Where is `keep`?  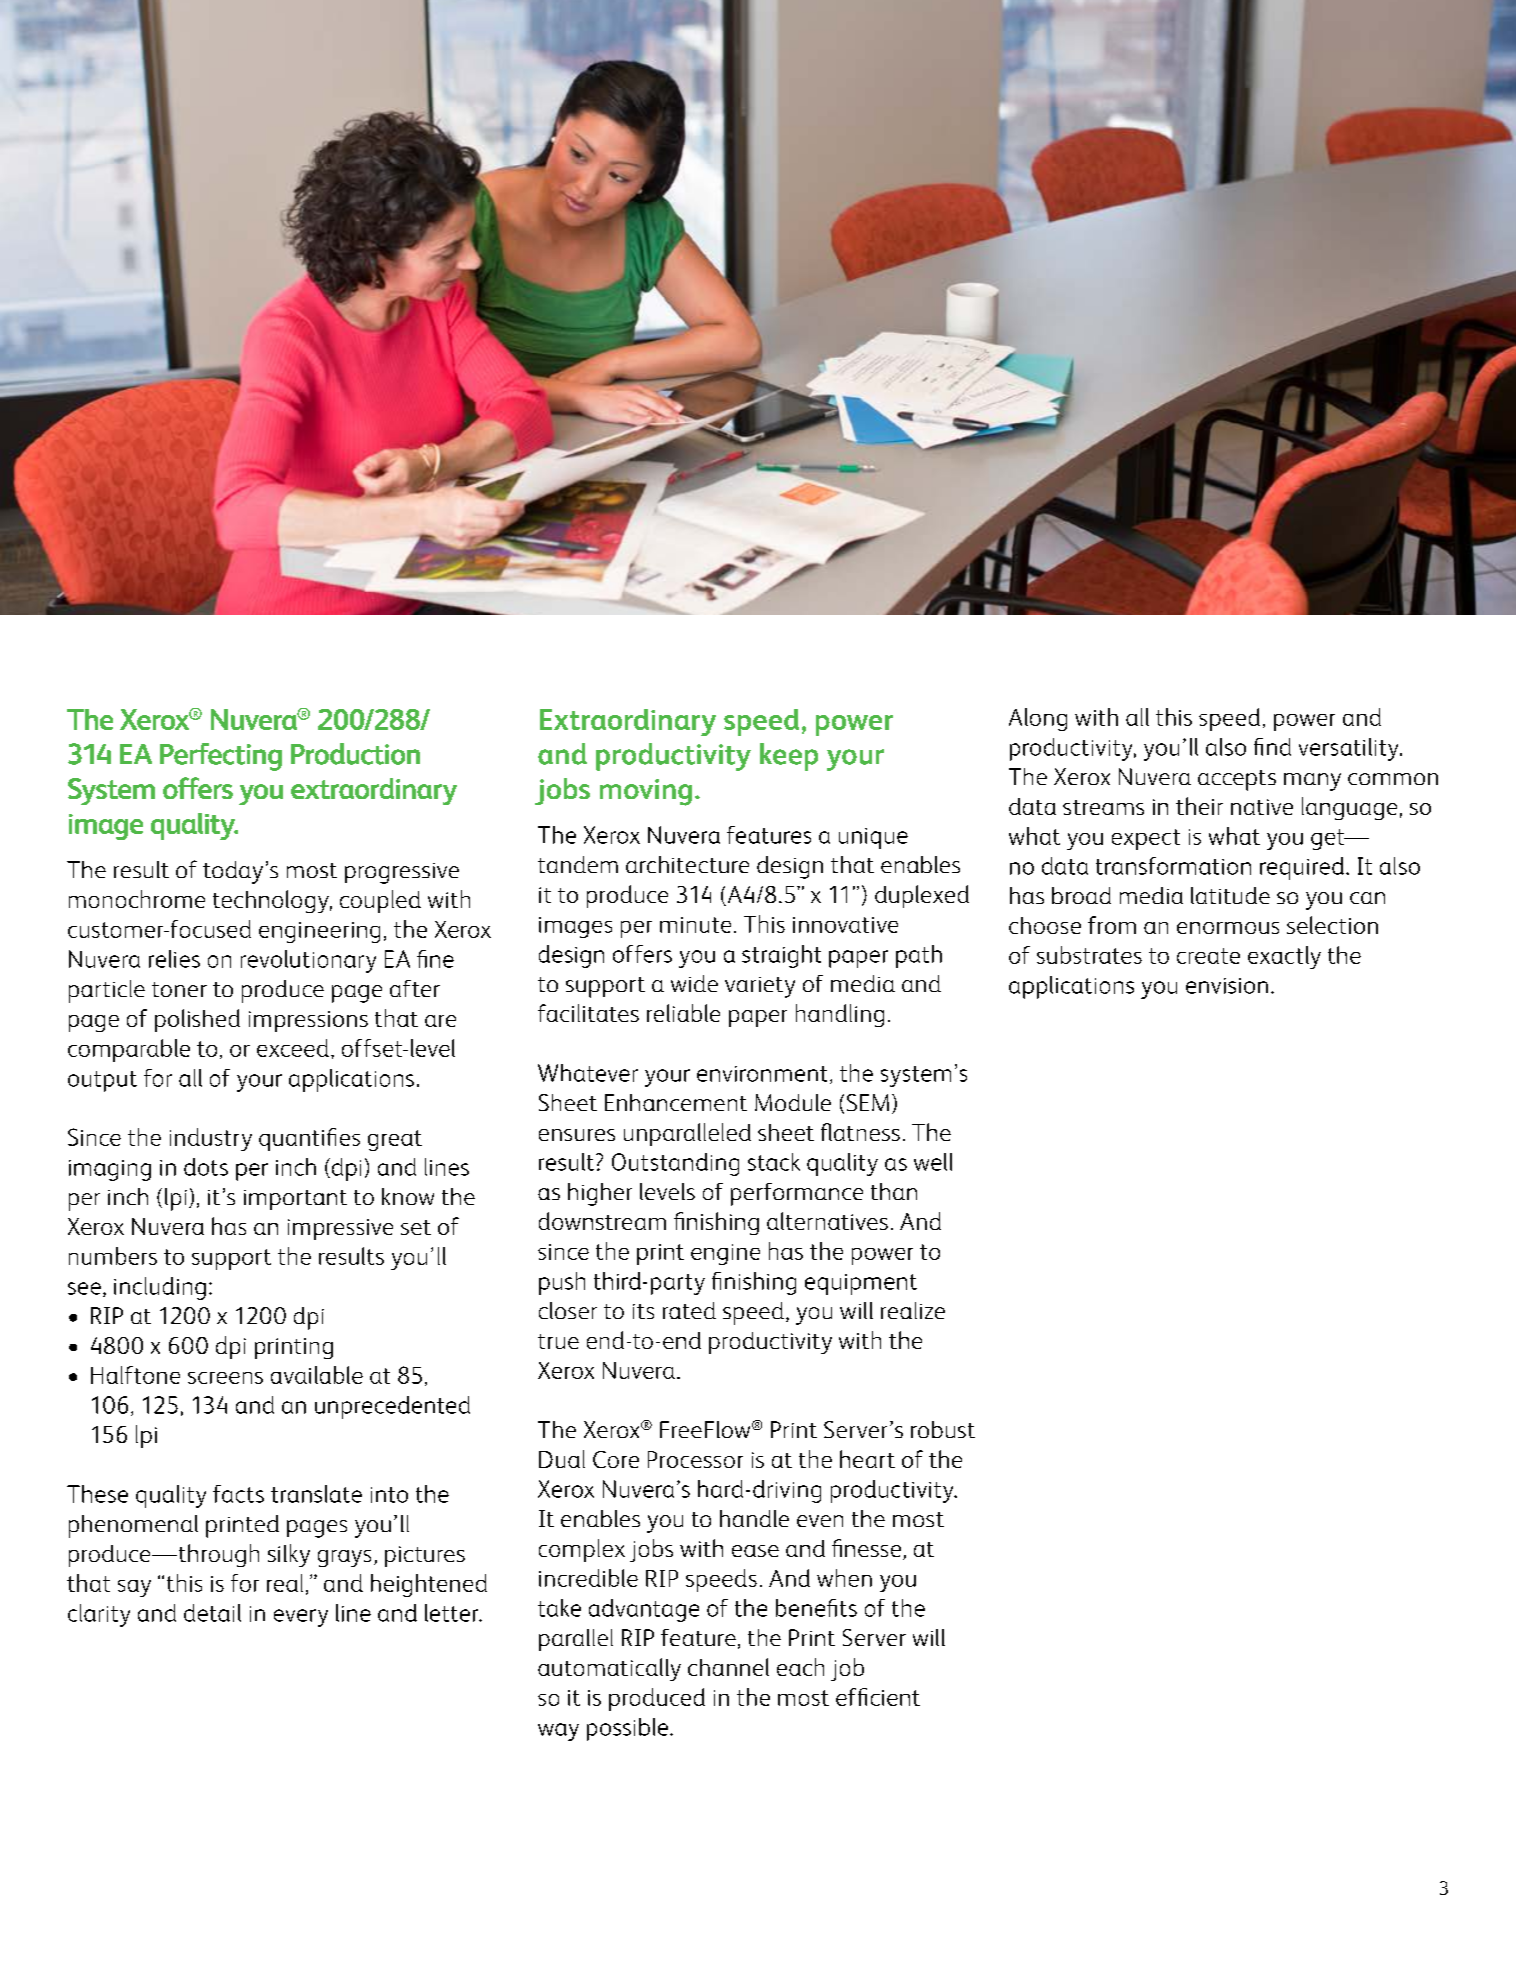 keep is located at coordinates (789, 757).
